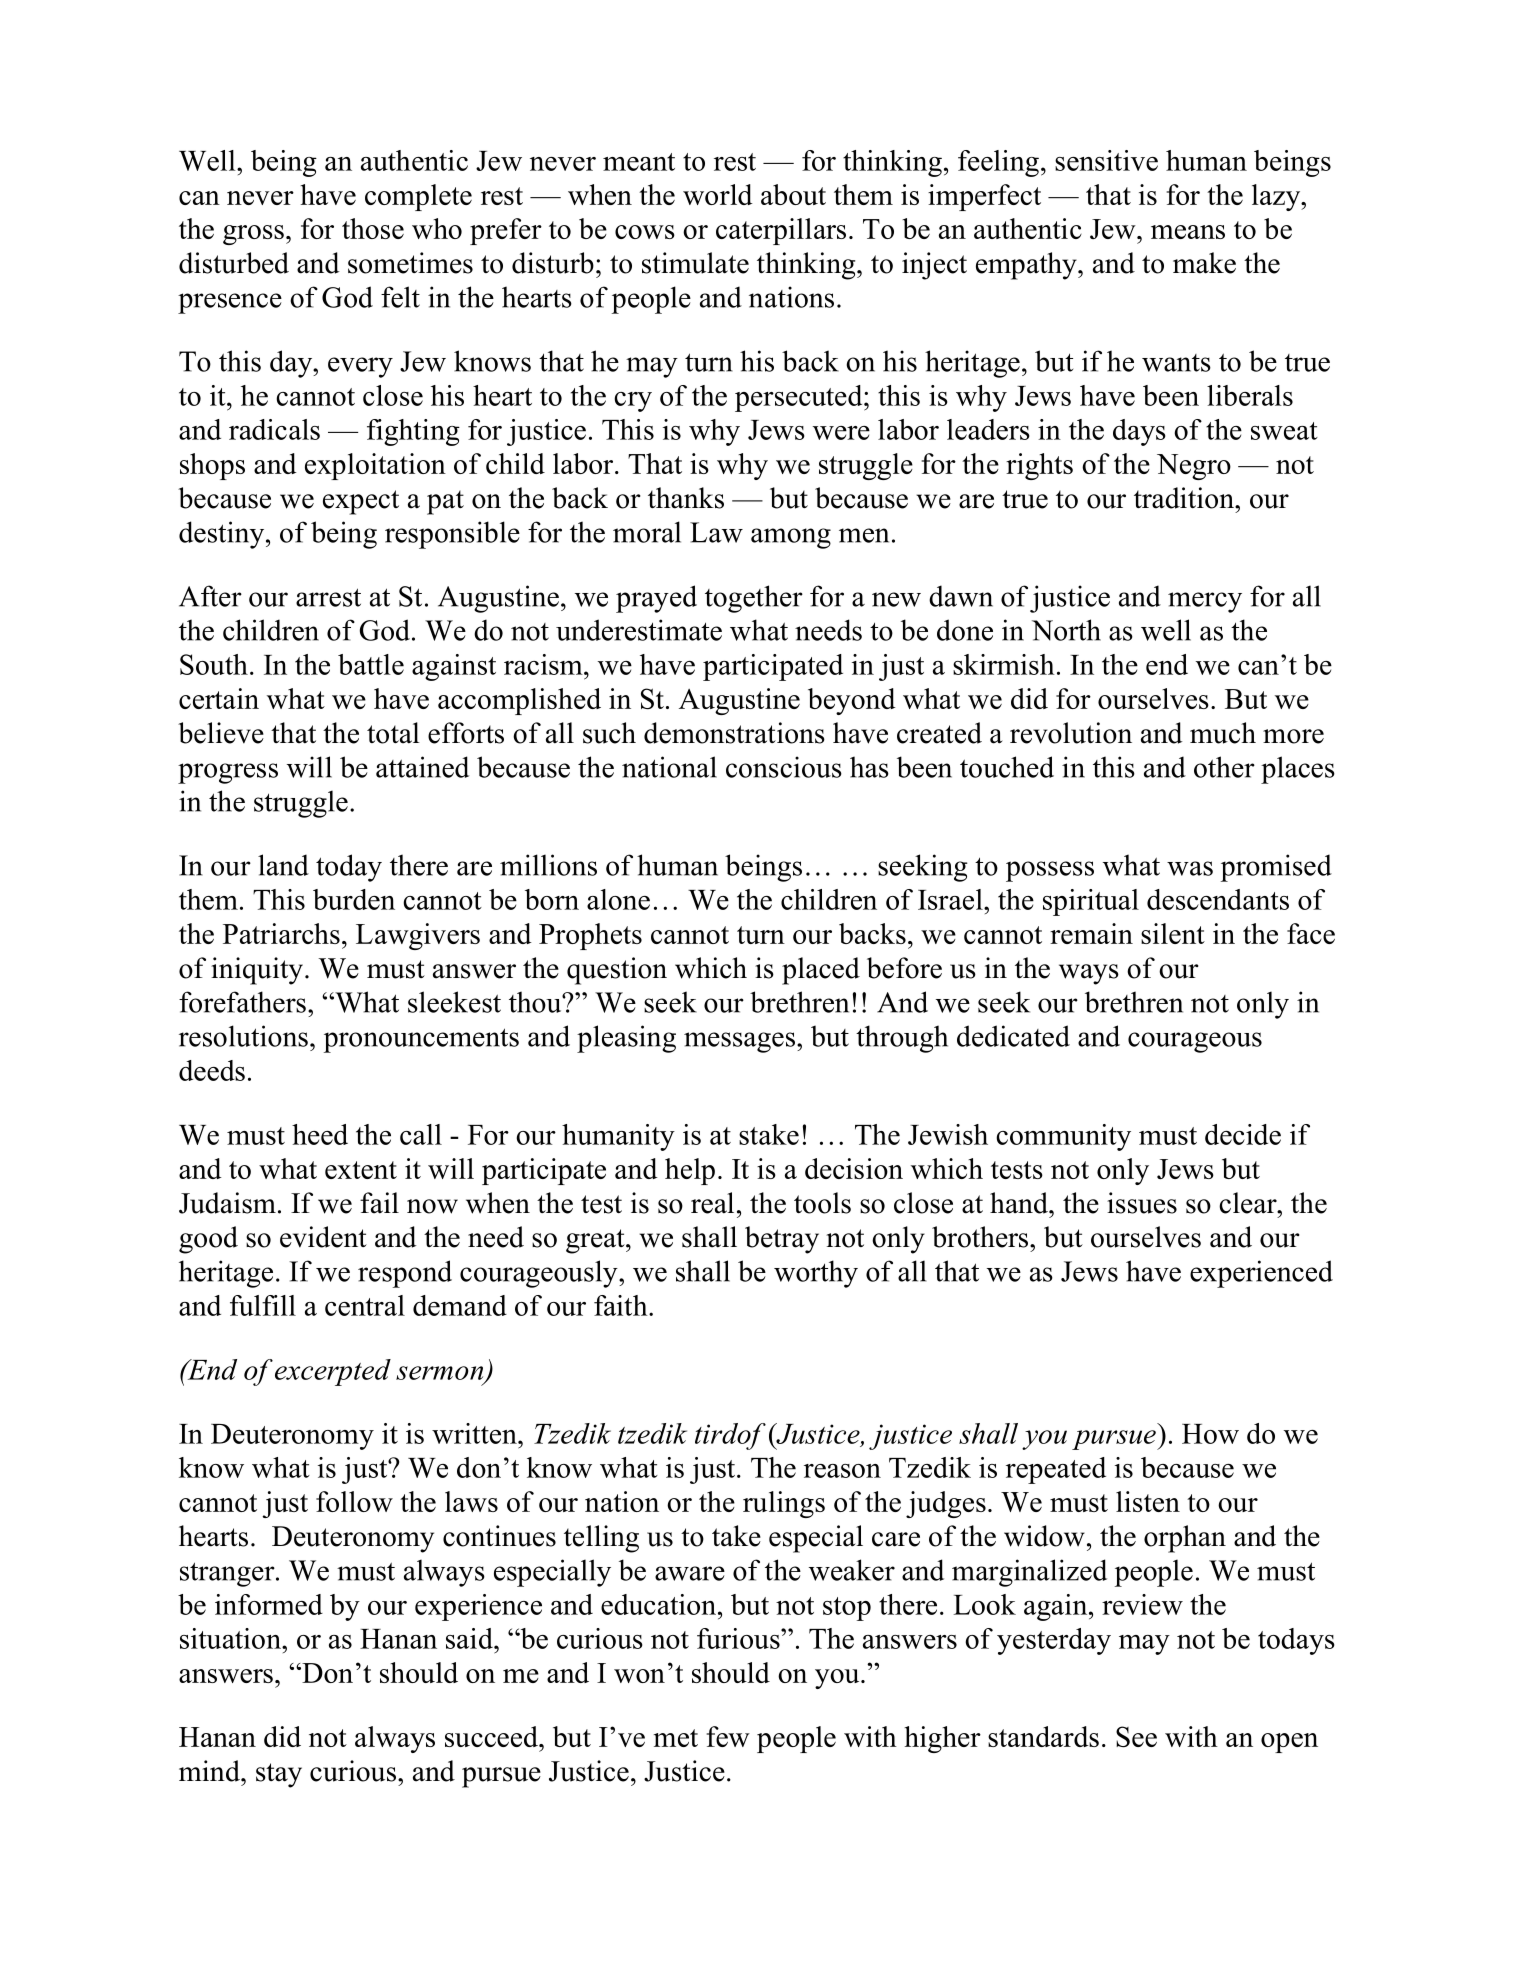 The width and height of the image is (1517, 1963). I want to click on means, so click(1188, 232).
